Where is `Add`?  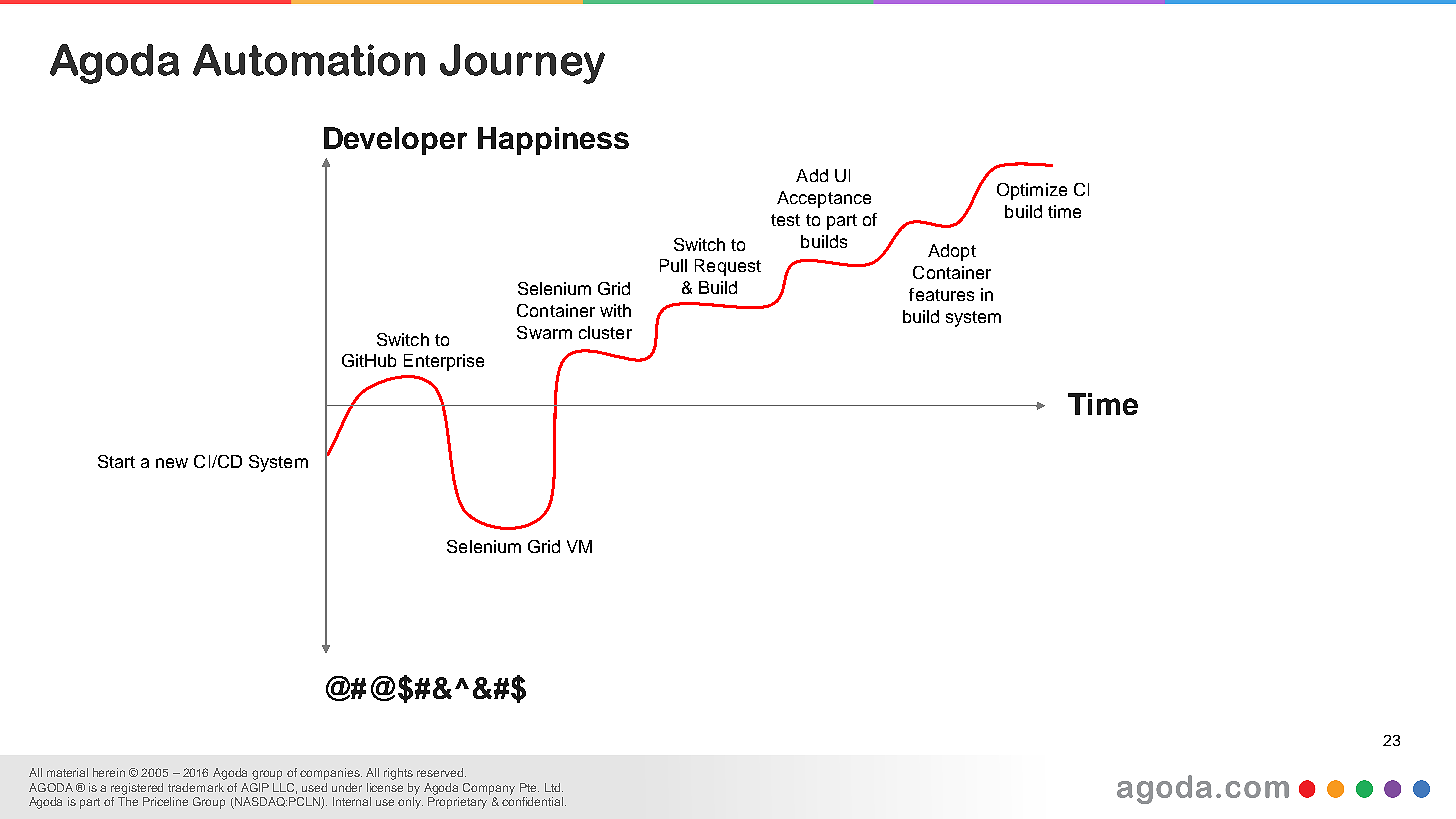 Add is located at coordinates (812, 175).
